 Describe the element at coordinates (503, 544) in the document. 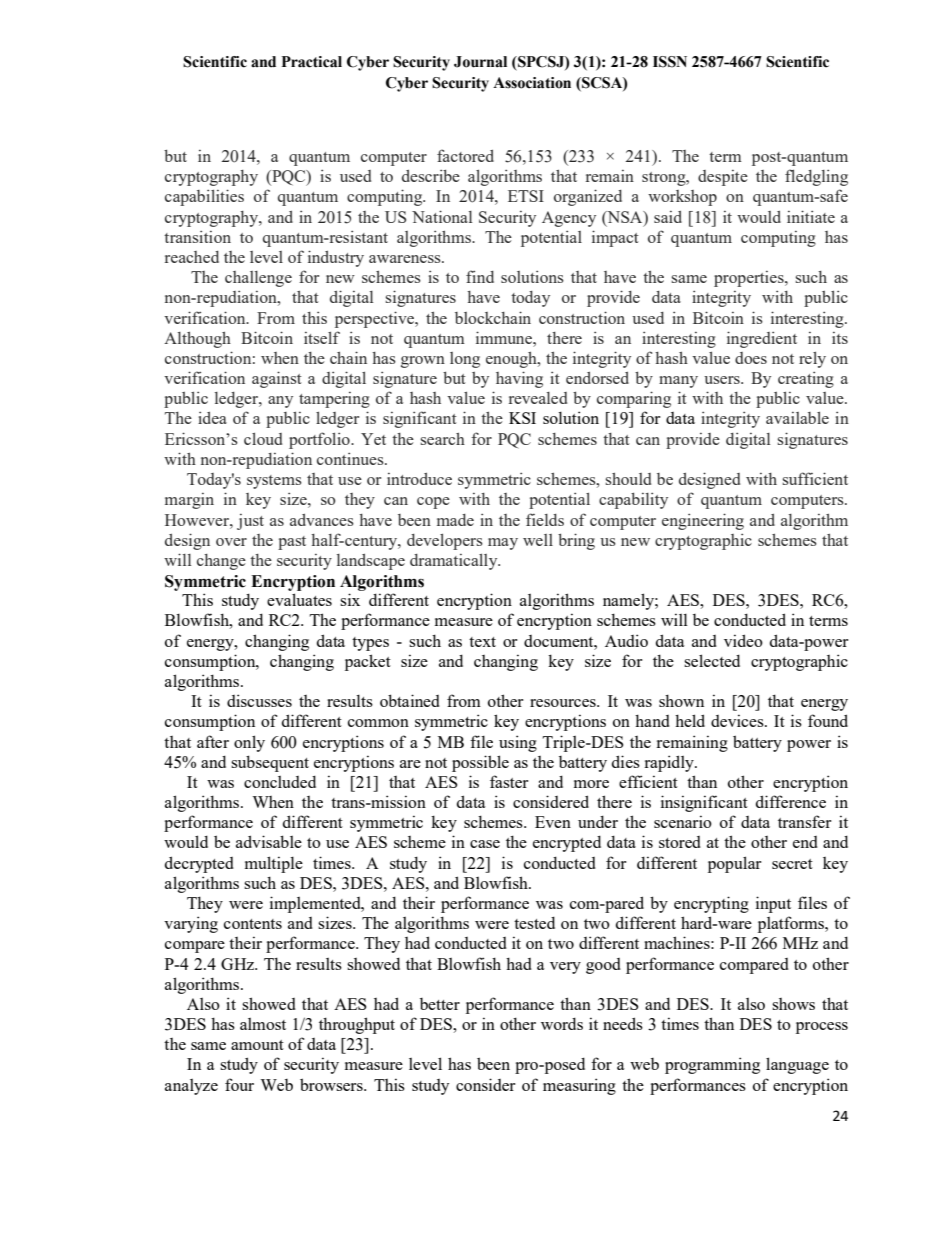

I see `may` at that location.
